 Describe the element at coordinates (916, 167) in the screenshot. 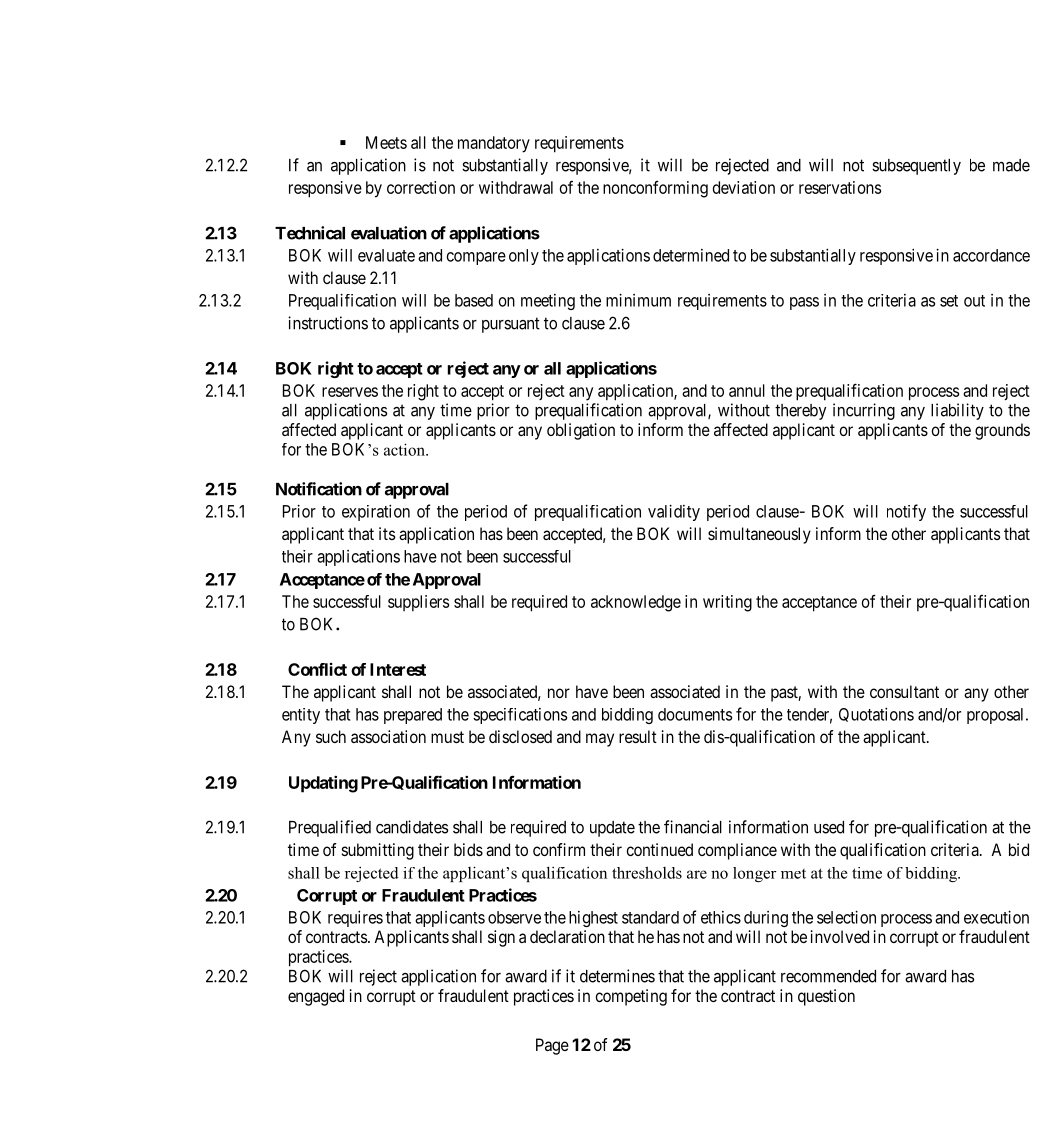

I see `subsequently` at that location.
